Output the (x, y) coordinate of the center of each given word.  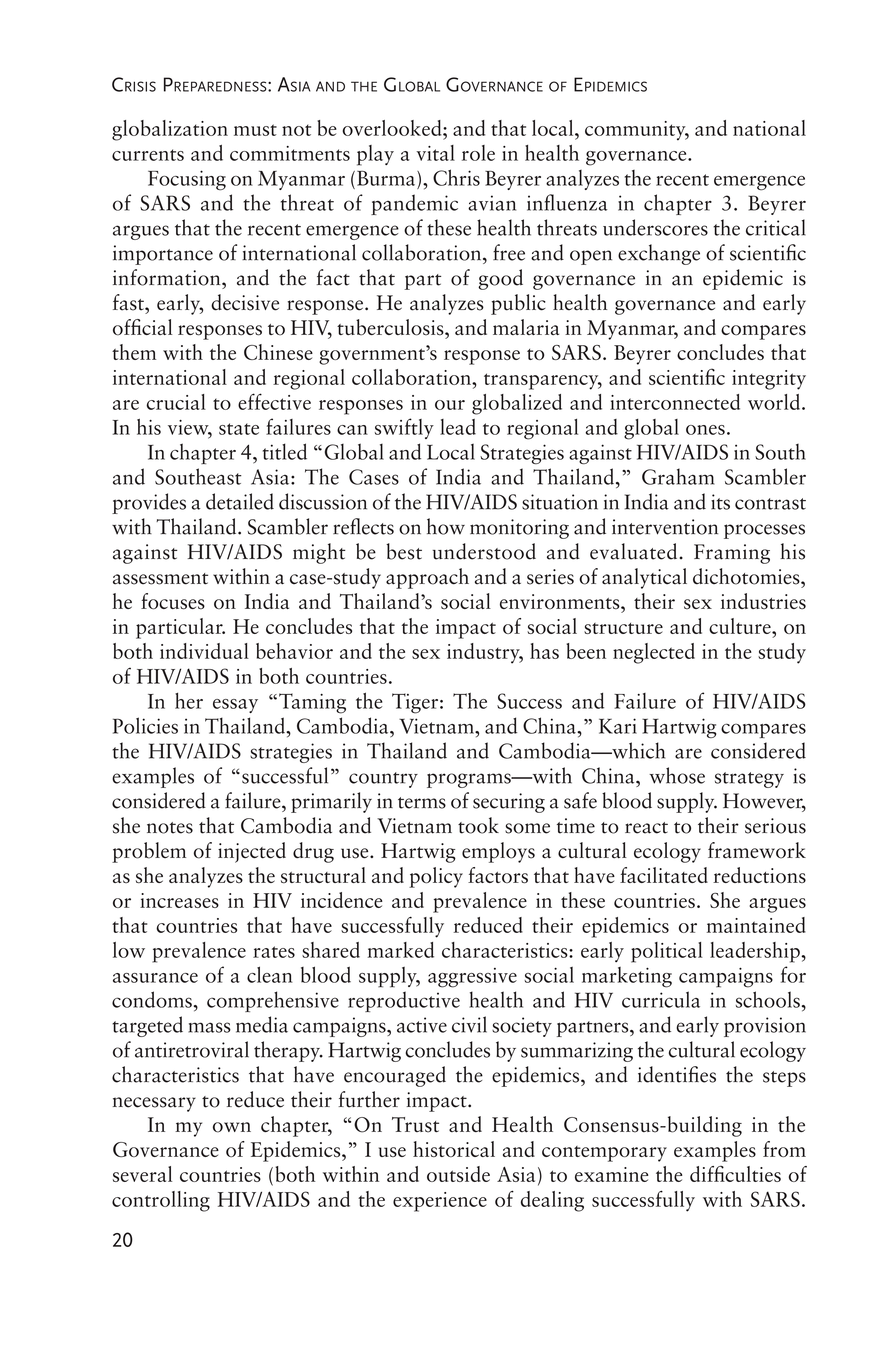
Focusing (187, 180)
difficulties (735, 1173)
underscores (655, 227)
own (232, 1127)
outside (458, 1174)
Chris (456, 177)
